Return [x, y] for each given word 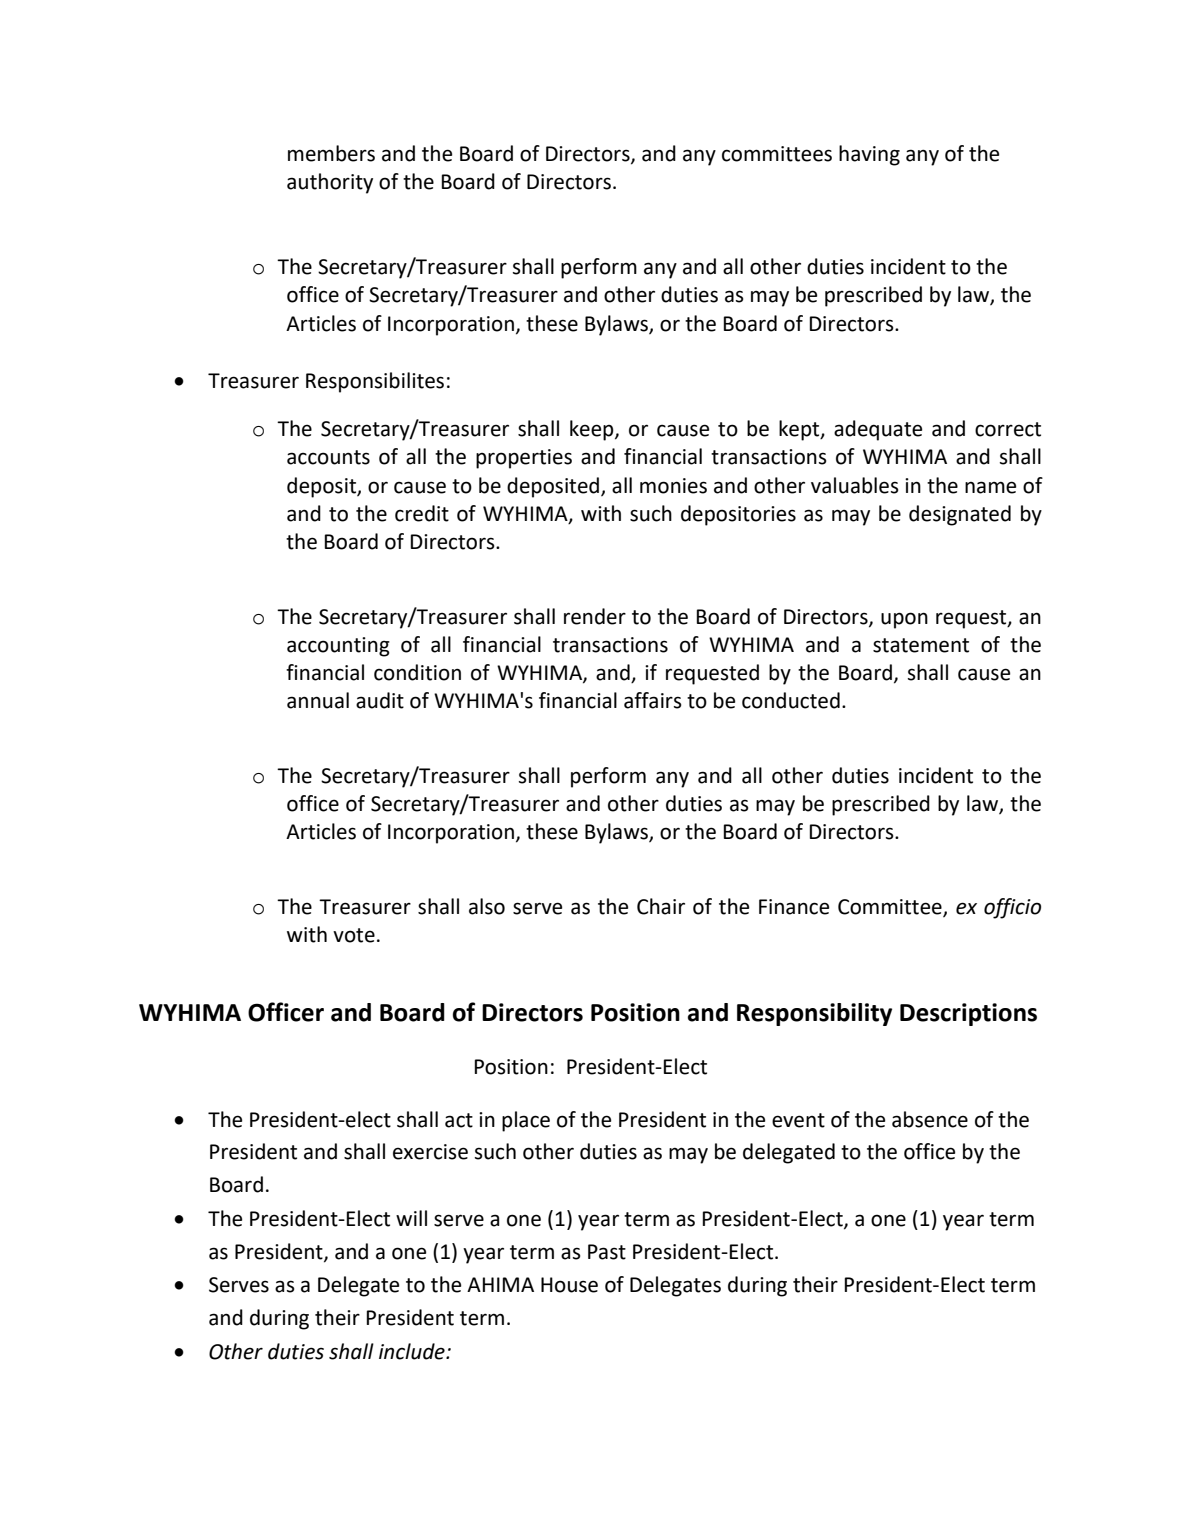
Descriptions [968, 1014]
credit [422, 513]
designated [960, 515]
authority [330, 183]
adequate [878, 430]
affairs [653, 700]
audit [380, 700]
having [869, 155]
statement [921, 645]
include [413, 1351]
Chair [661, 906]
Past [607, 1252]
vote [354, 935]
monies [673, 486]
